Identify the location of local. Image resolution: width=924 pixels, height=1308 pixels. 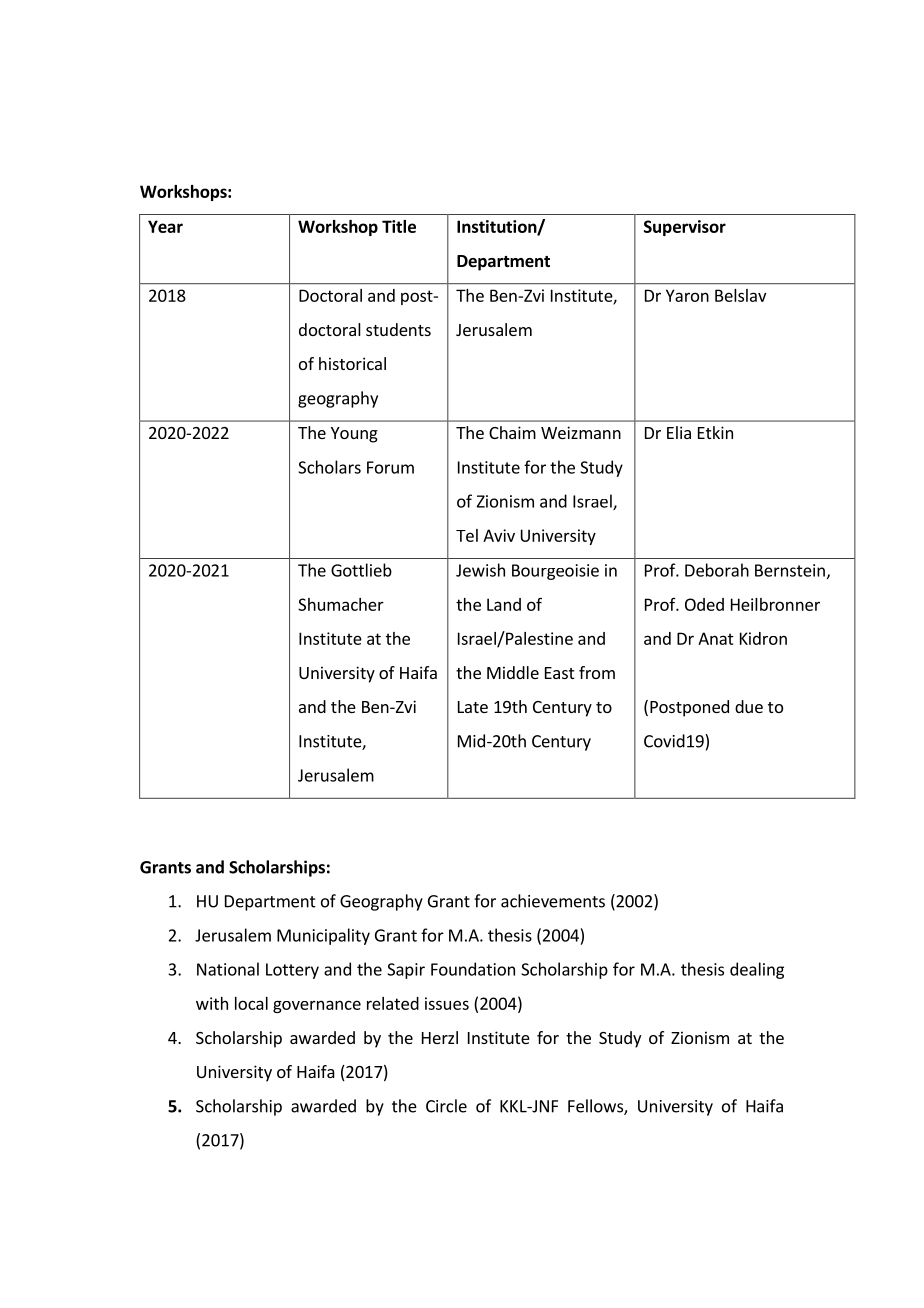
(251, 1003).
